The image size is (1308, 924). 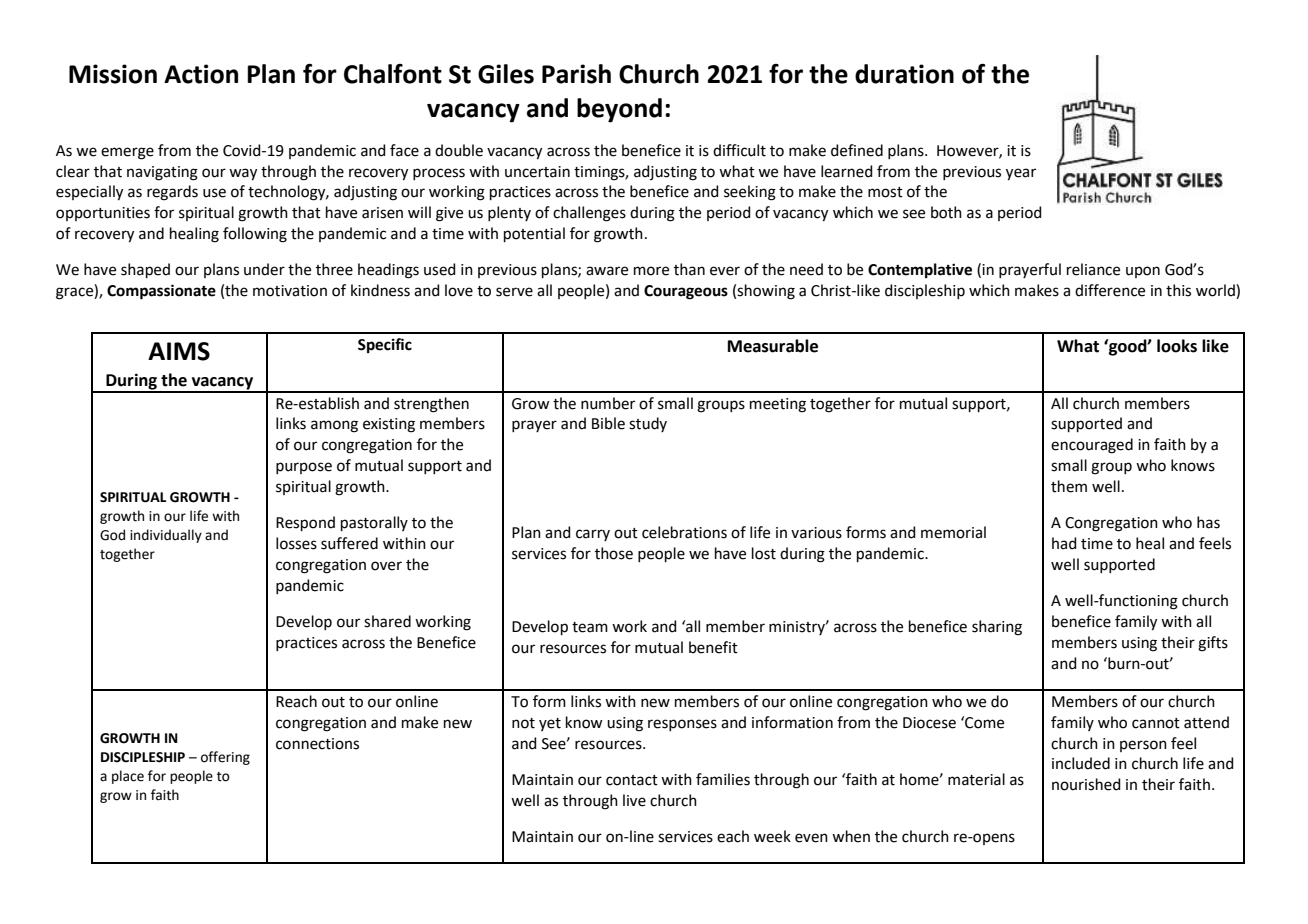 What do you see at coordinates (201, 74) in the document?
I see `Action` at bounding box center [201, 74].
